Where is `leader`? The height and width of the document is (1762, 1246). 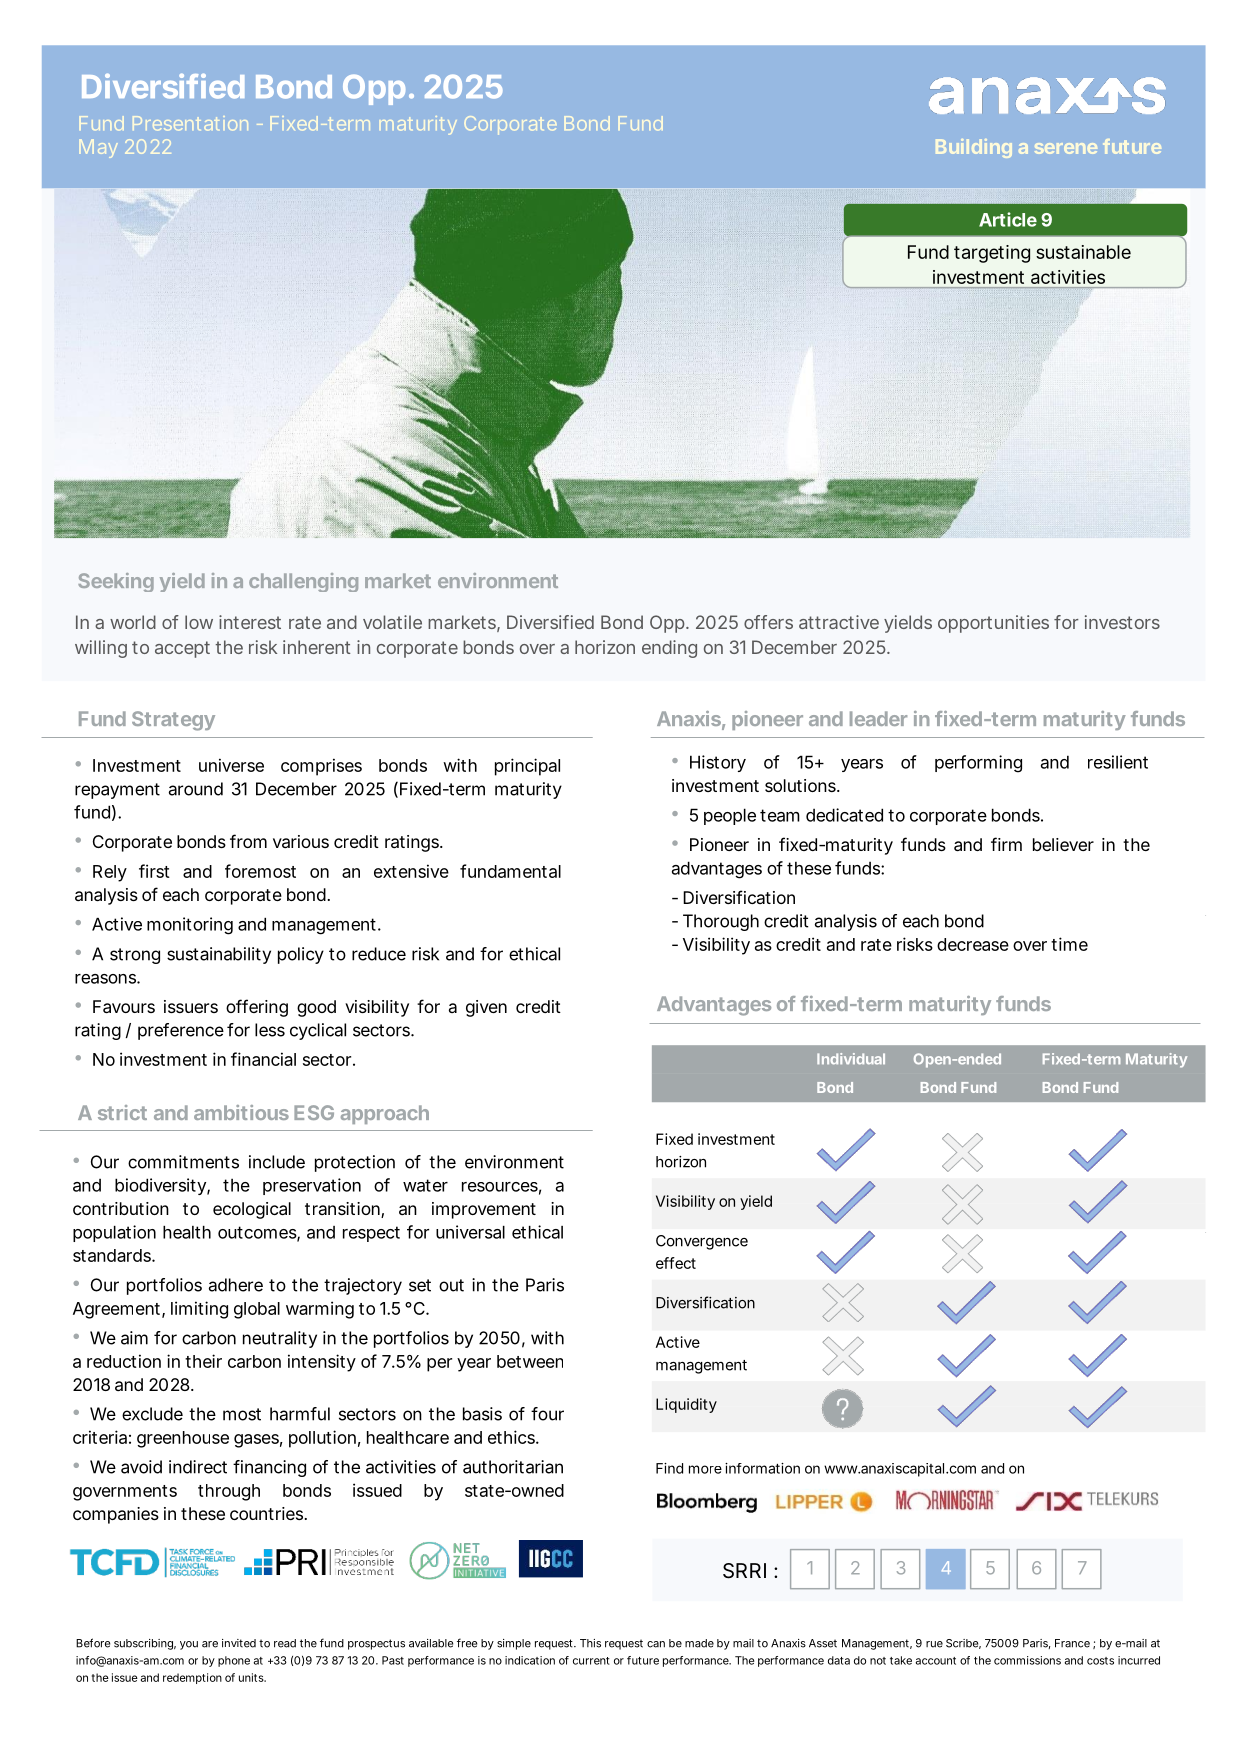
leader is located at coordinates (878, 718).
